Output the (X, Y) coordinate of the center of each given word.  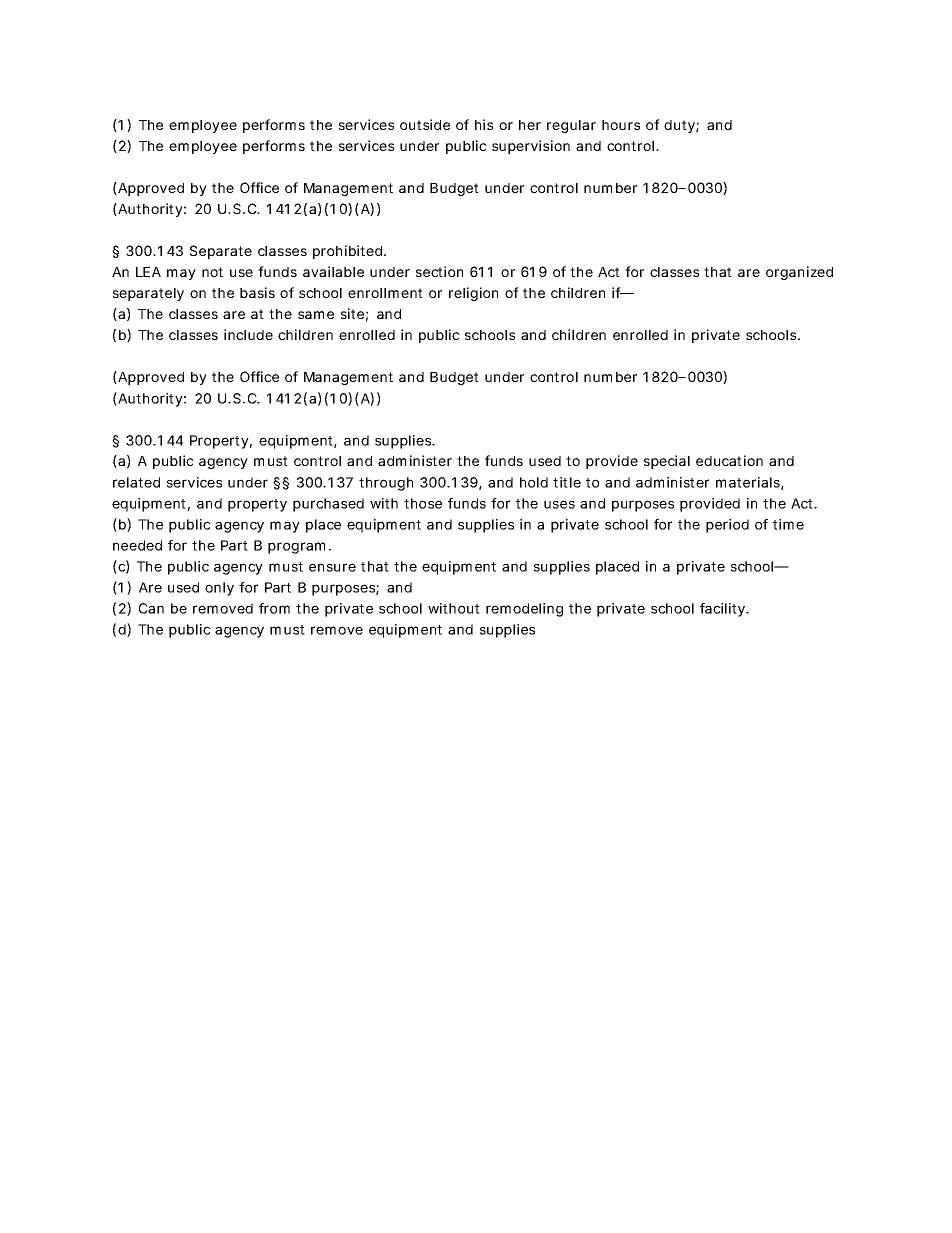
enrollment (385, 293)
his (484, 124)
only (219, 589)
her (530, 125)
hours (621, 125)
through (386, 484)
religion (473, 294)
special (667, 462)
